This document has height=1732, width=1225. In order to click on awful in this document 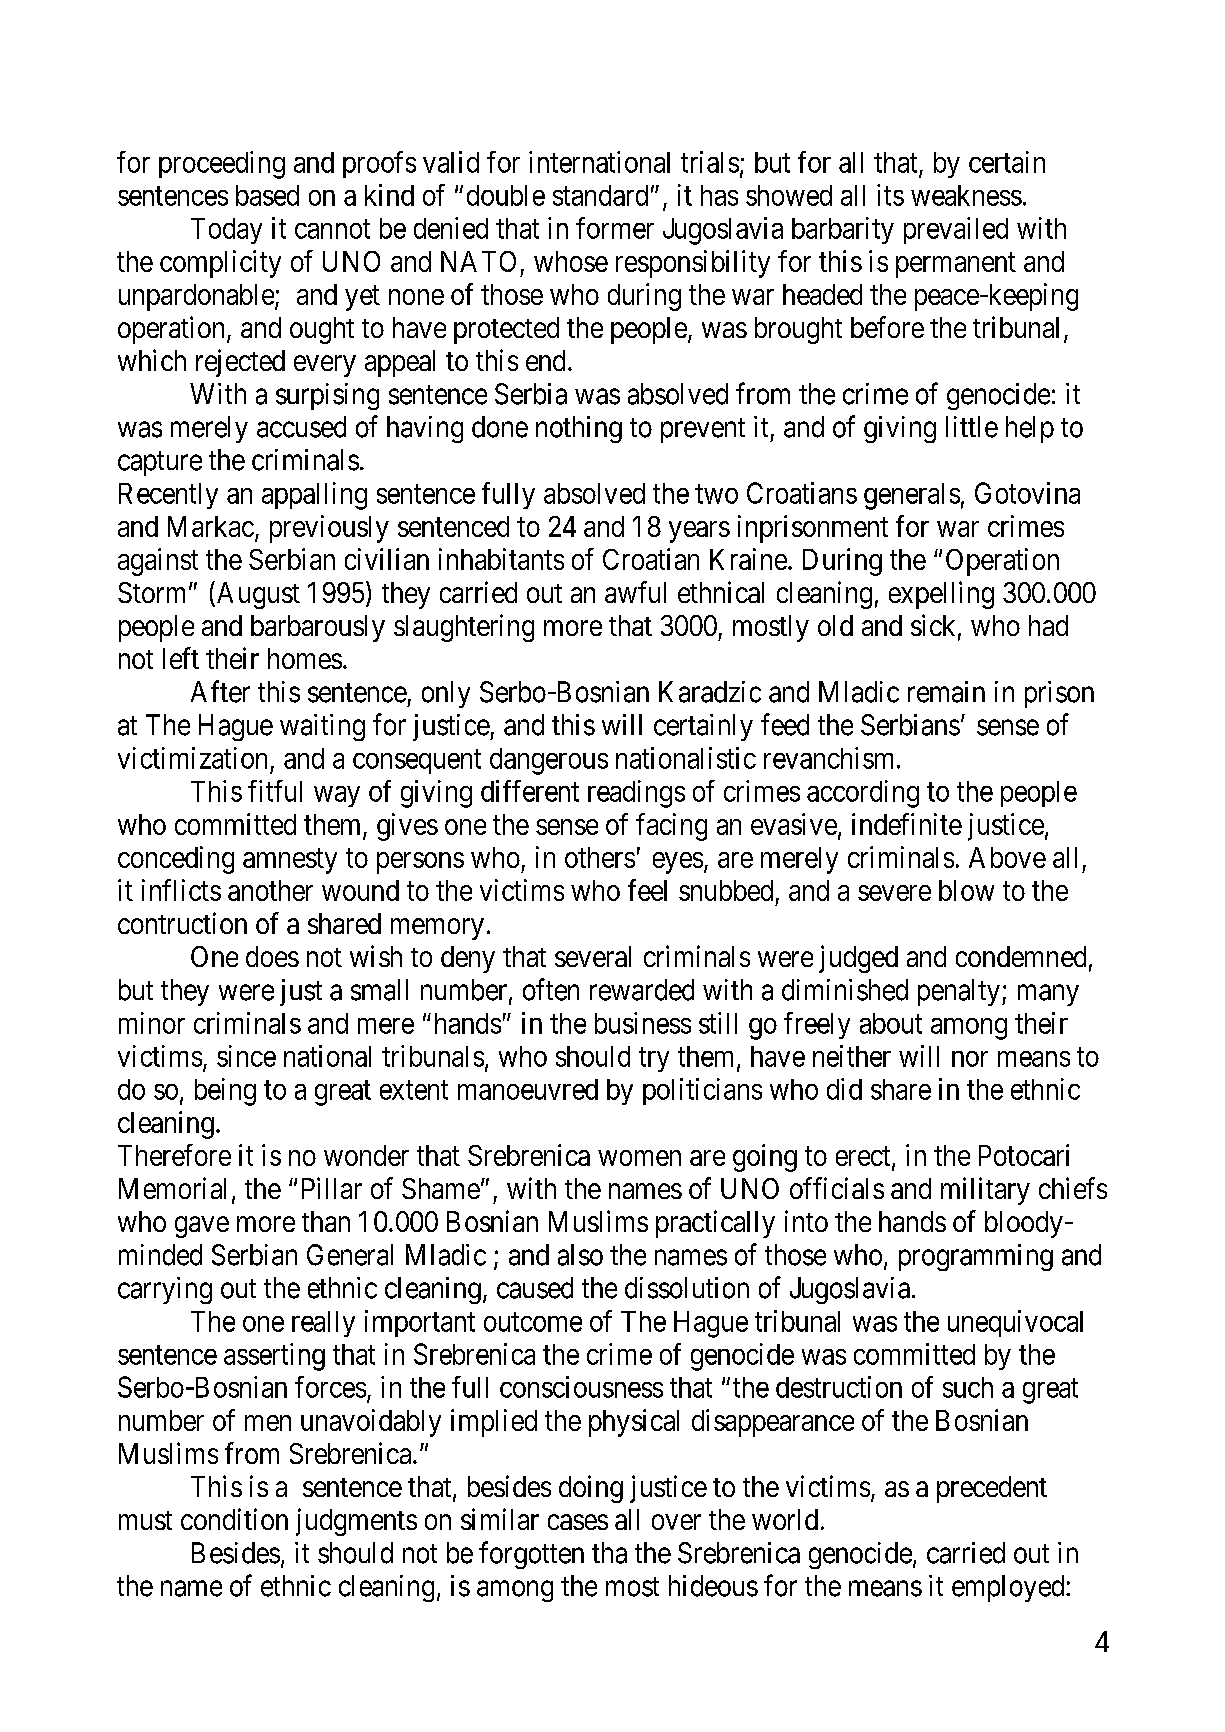, I will do `click(635, 592)`.
